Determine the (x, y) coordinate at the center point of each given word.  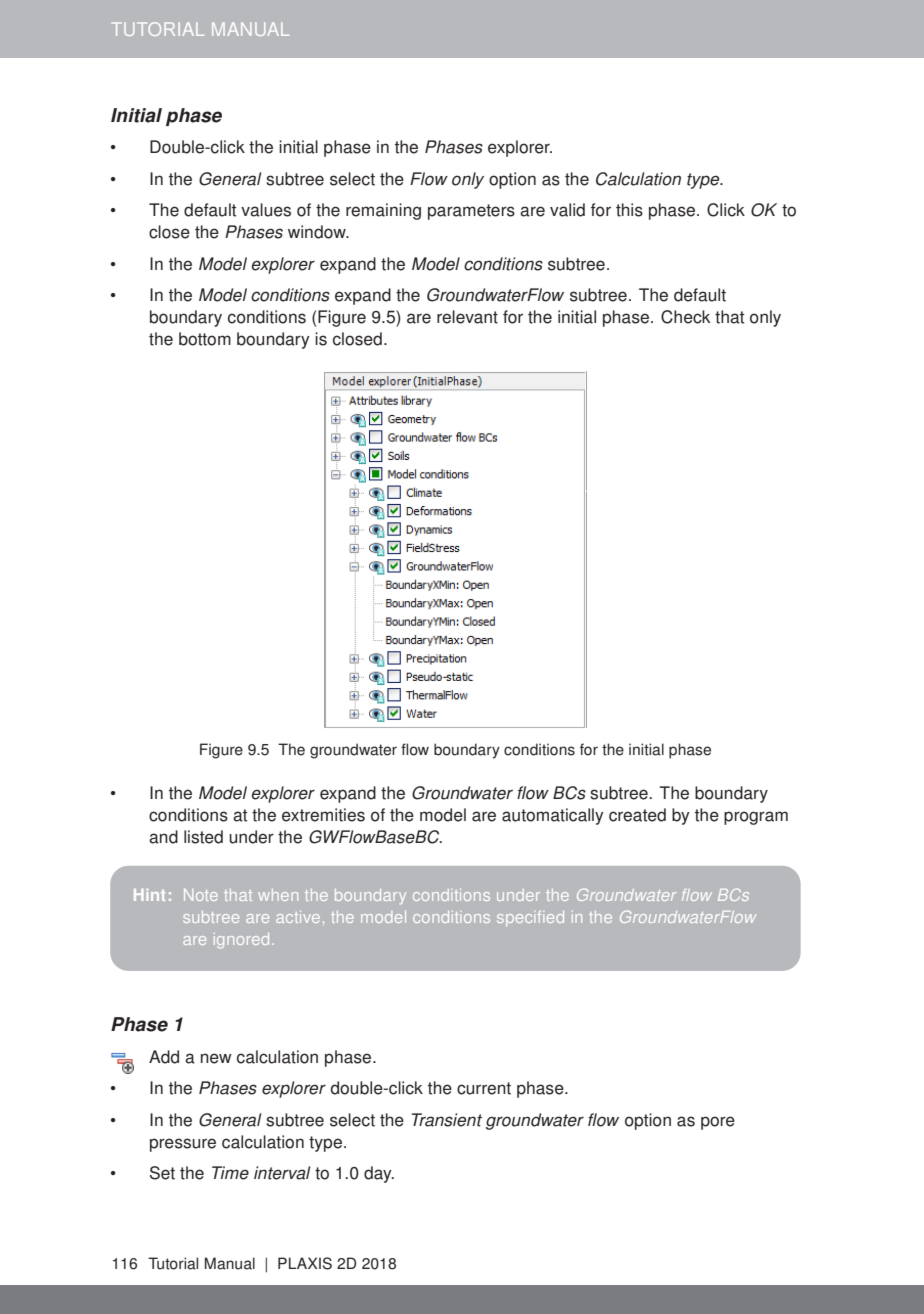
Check (685, 317)
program (756, 818)
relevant (467, 317)
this (629, 210)
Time (230, 1173)
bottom (205, 339)
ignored (241, 941)
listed (203, 837)
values (266, 210)
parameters (471, 212)
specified (530, 918)
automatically (553, 816)
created (637, 815)
